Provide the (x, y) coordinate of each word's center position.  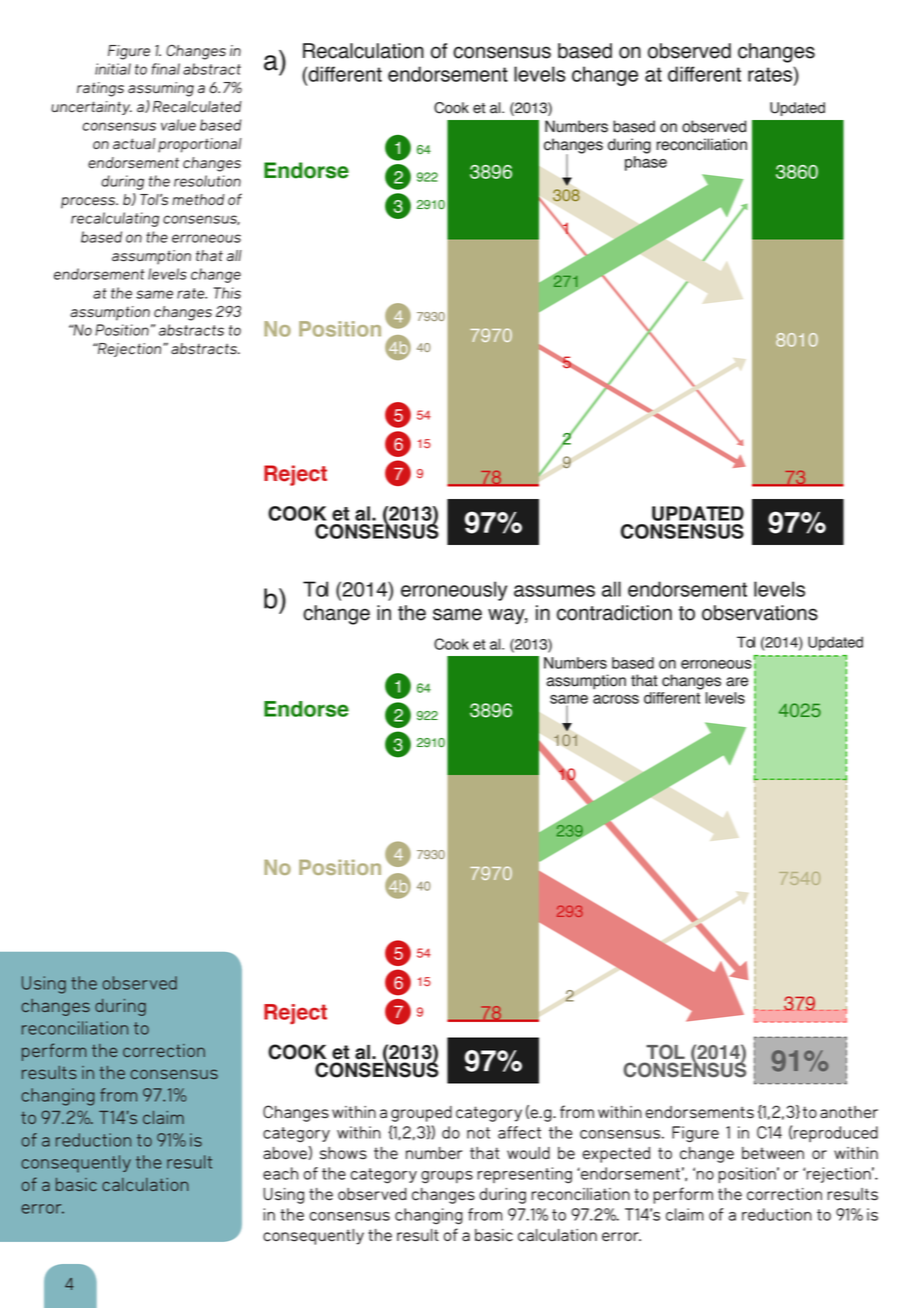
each (280, 1173)
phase (646, 163)
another (849, 1112)
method (198, 200)
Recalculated (197, 107)
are (737, 682)
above (285, 1153)
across (616, 699)
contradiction (614, 613)
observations (760, 613)
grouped (421, 1114)
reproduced (836, 1134)
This (227, 293)
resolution (207, 181)
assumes (554, 591)
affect (519, 1132)
